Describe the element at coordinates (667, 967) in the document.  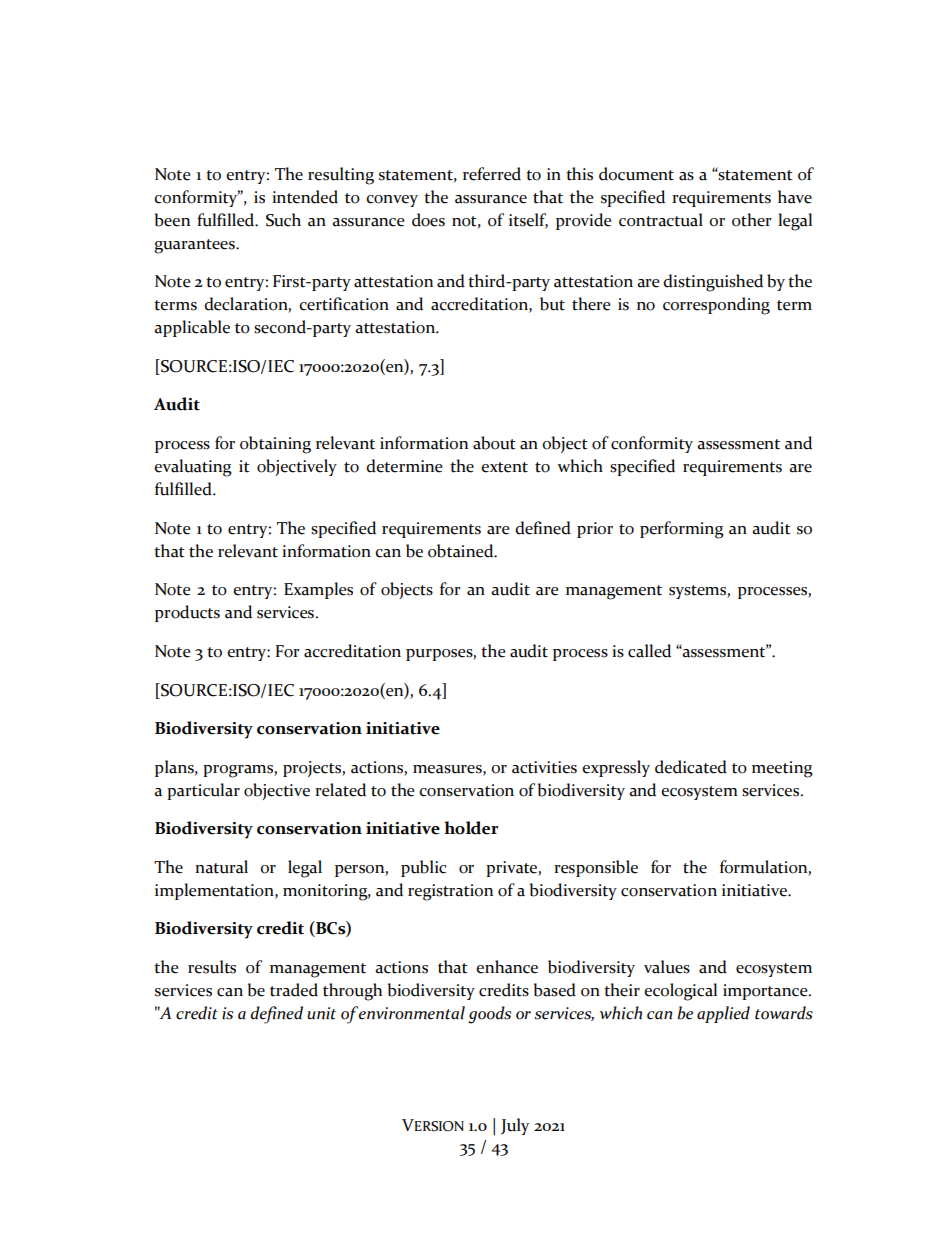
I see `values` at that location.
